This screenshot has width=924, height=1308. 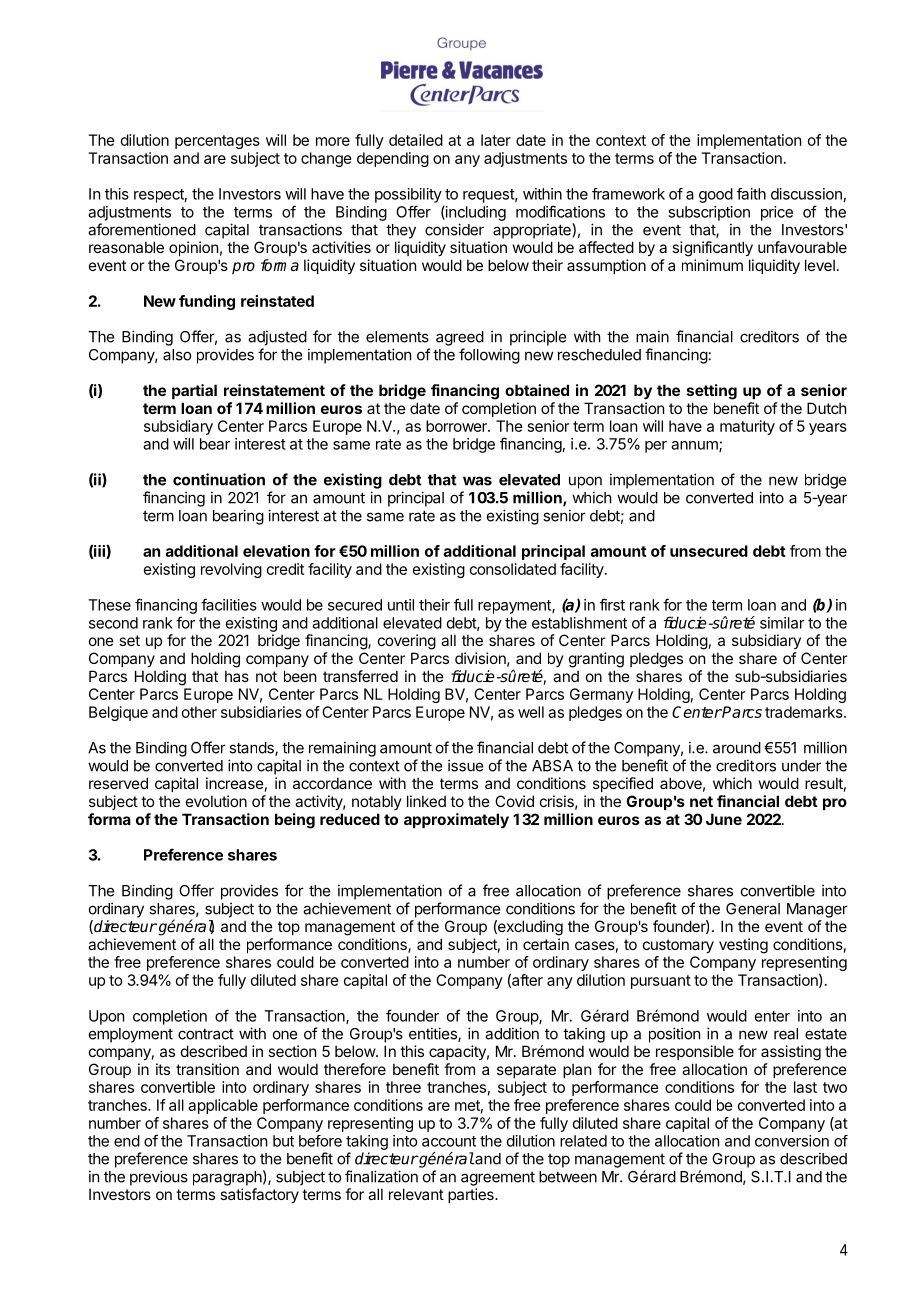 I want to click on borrower, so click(x=457, y=426).
